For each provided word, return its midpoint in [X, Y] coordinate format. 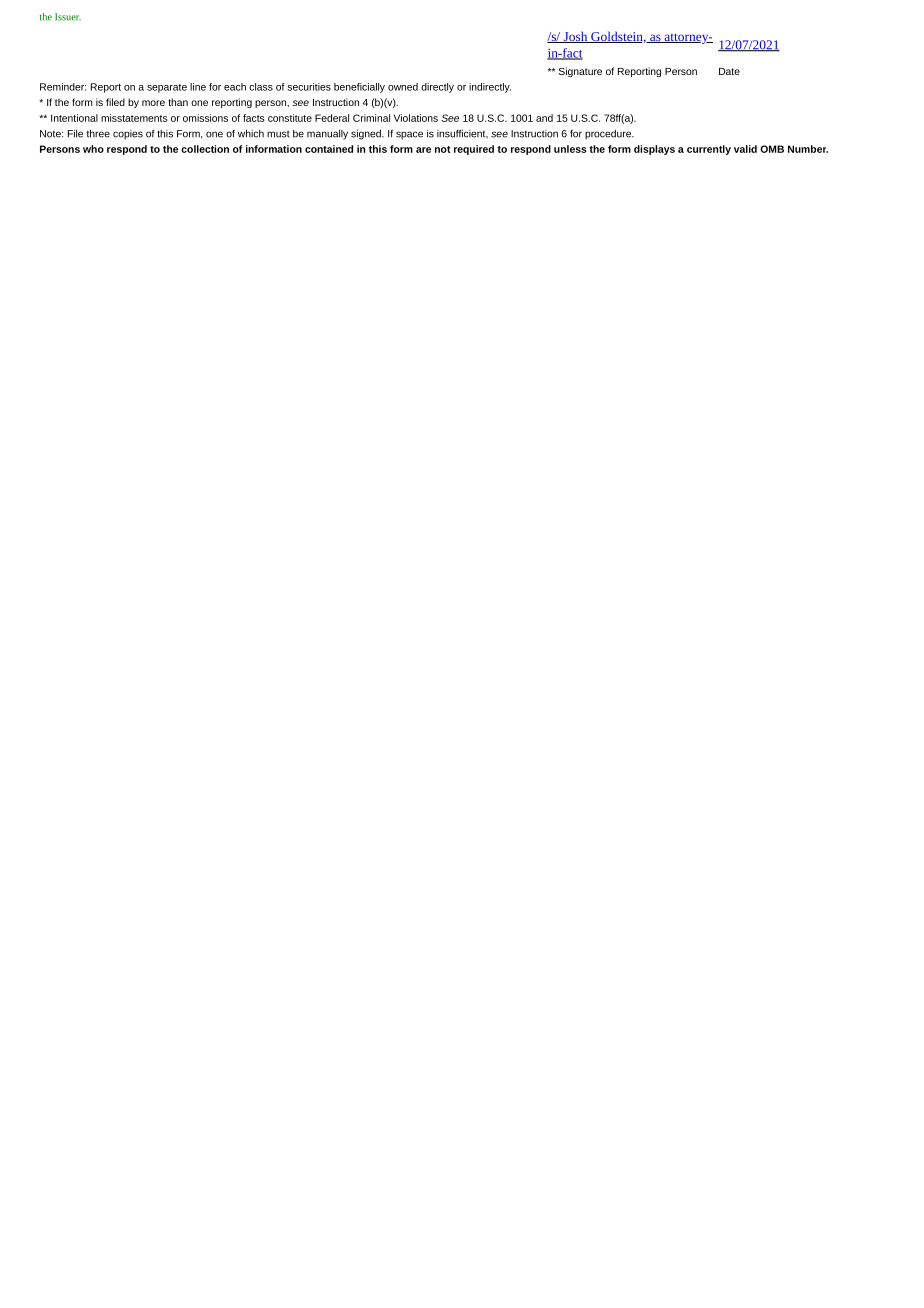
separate [167, 88]
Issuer [68, 17]
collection [205, 149]
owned [403, 87]
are [423, 150]
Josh [575, 37]
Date [729, 71]
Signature [580, 72]
